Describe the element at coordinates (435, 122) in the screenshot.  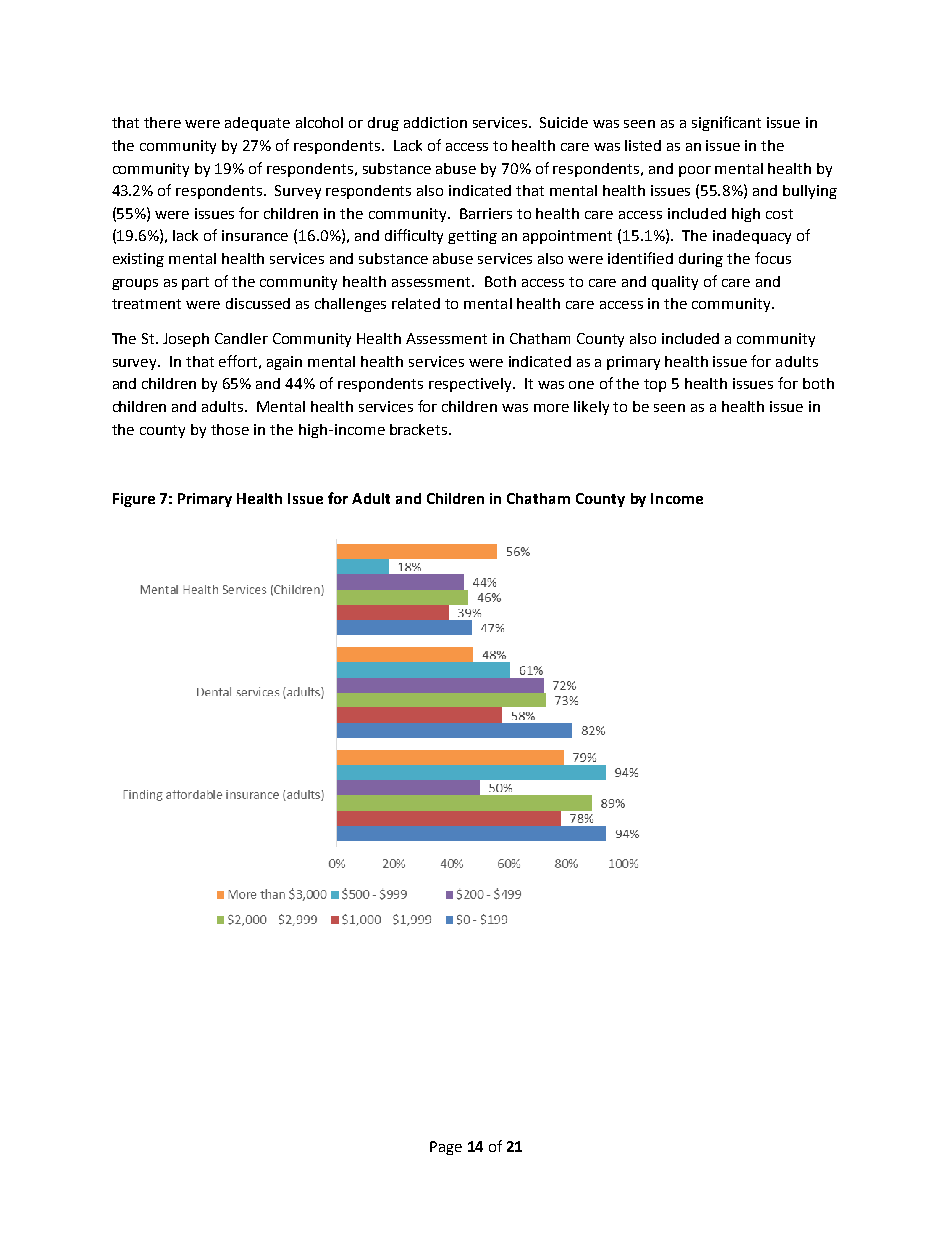
I see `addiction` at that location.
